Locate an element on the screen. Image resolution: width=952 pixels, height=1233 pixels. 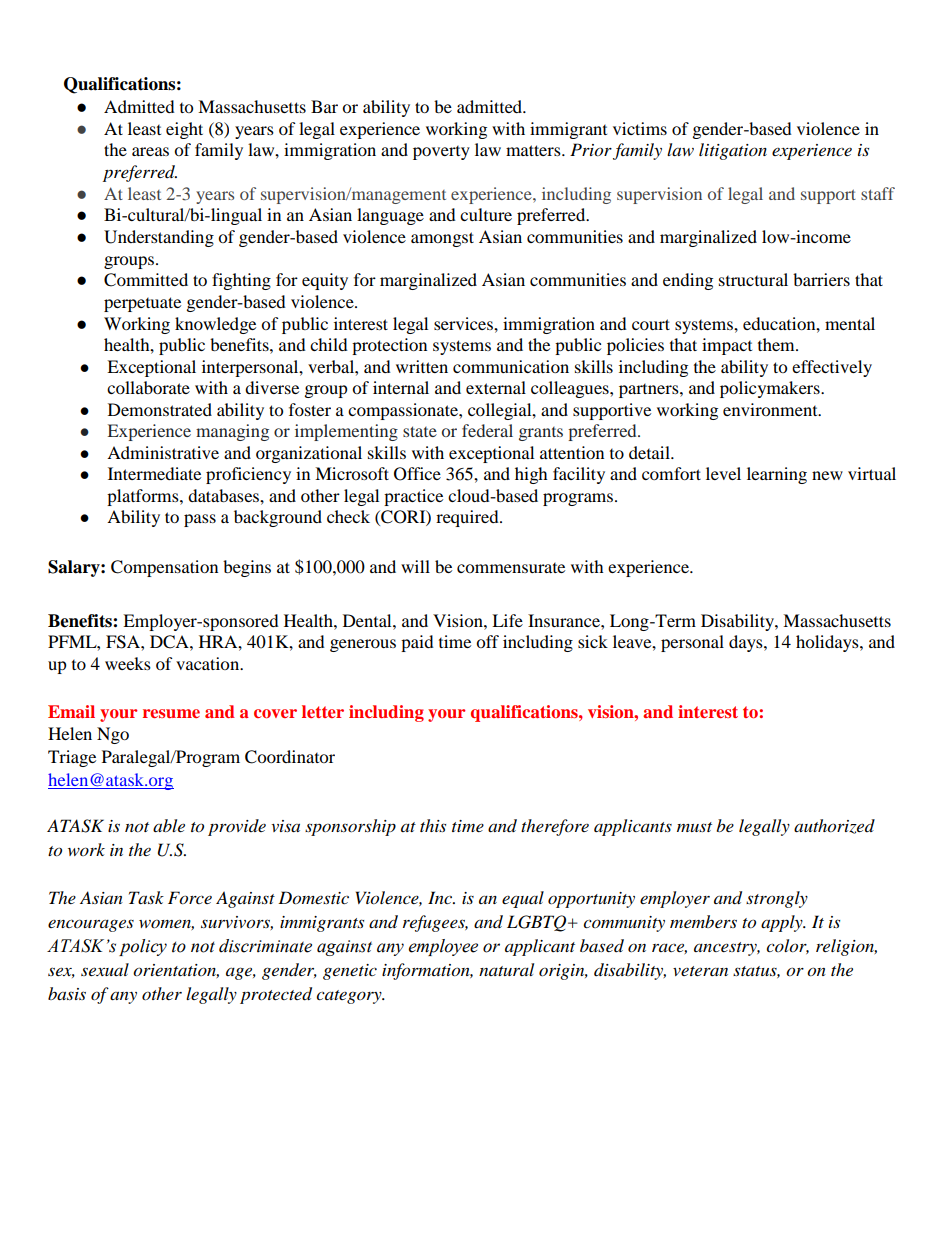
religion is located at coordinates (846, 947).
